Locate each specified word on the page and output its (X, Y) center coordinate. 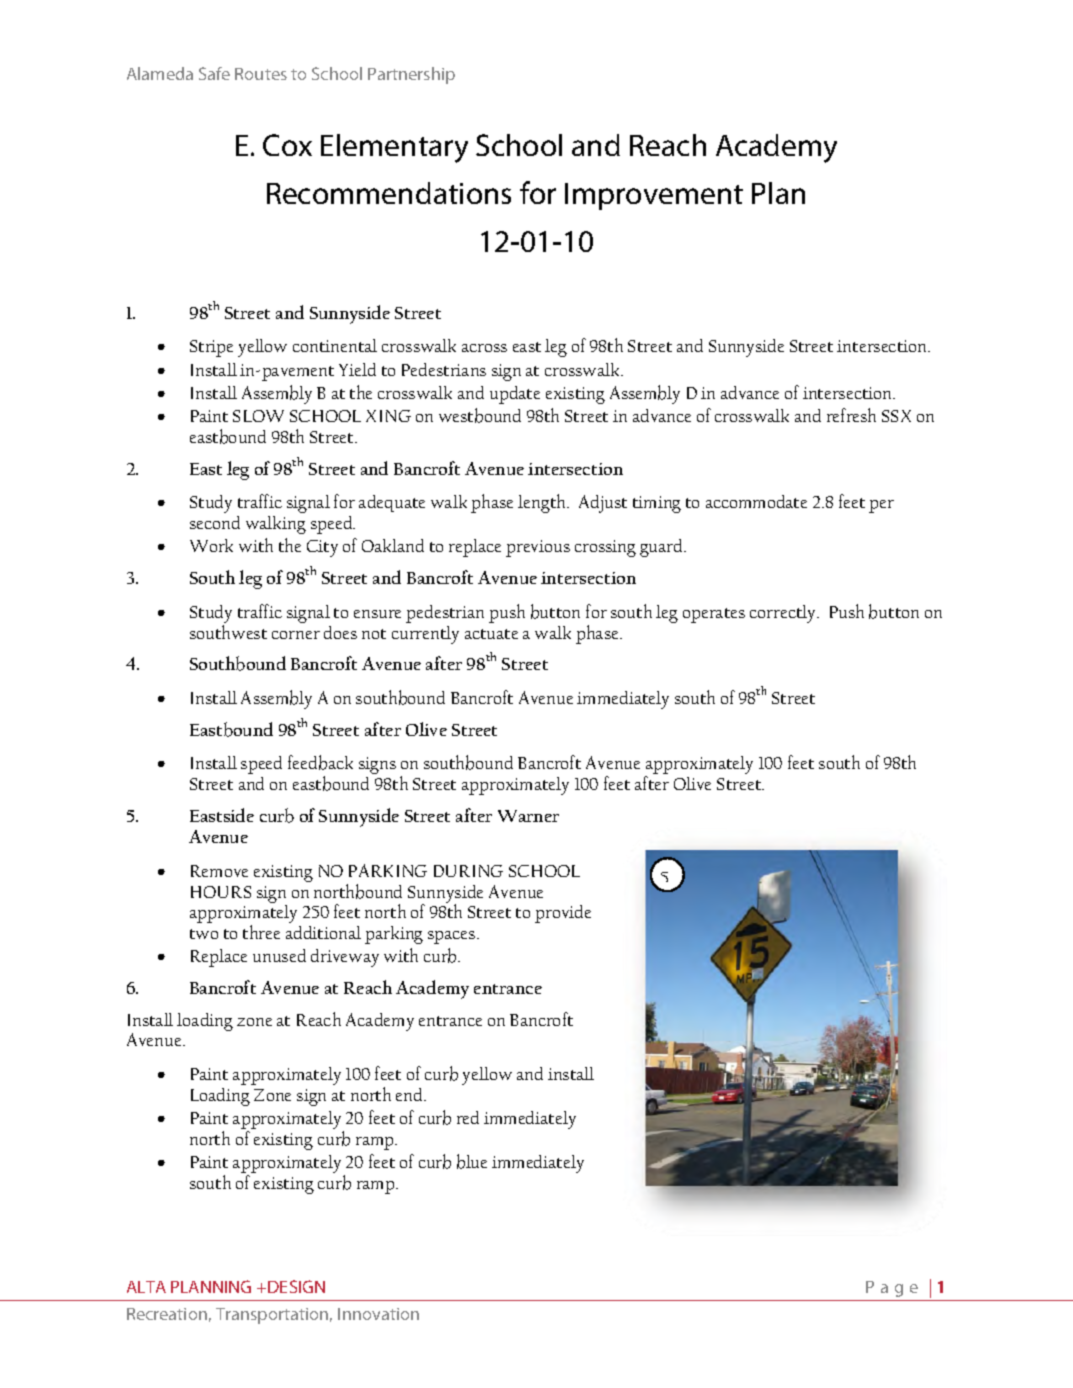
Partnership (411, 75)
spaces (453, 937)
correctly (784, 614)
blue (472, 1161)
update (515, 395)
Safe (214, 73)
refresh (851, 415)
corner (296, 635)
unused (279, 955)
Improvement (654, 196)
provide (563, 914)
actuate (491, 634)
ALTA (146, 1287)
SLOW (258, 416)
